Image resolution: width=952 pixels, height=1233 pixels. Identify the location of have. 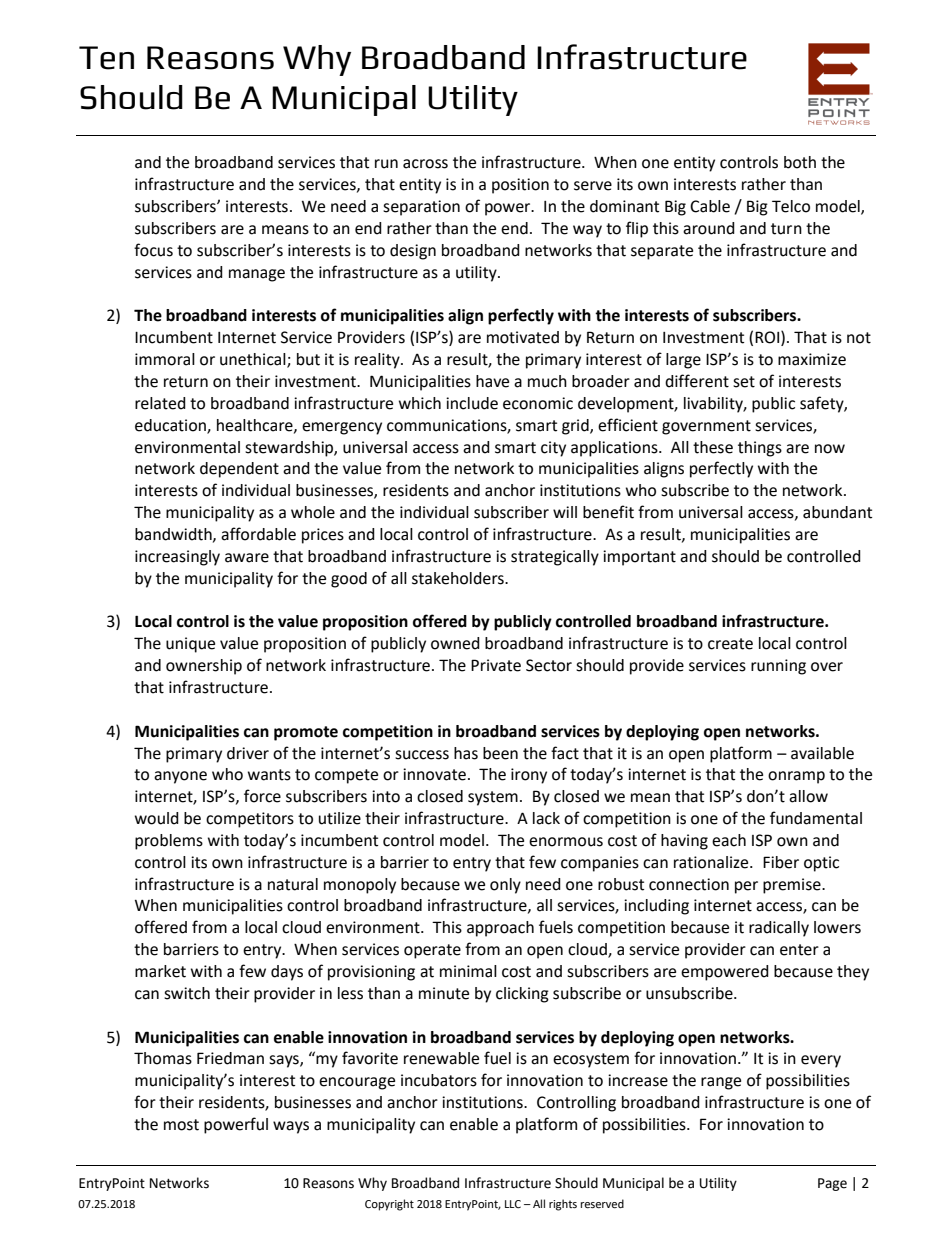
(492, 381).
